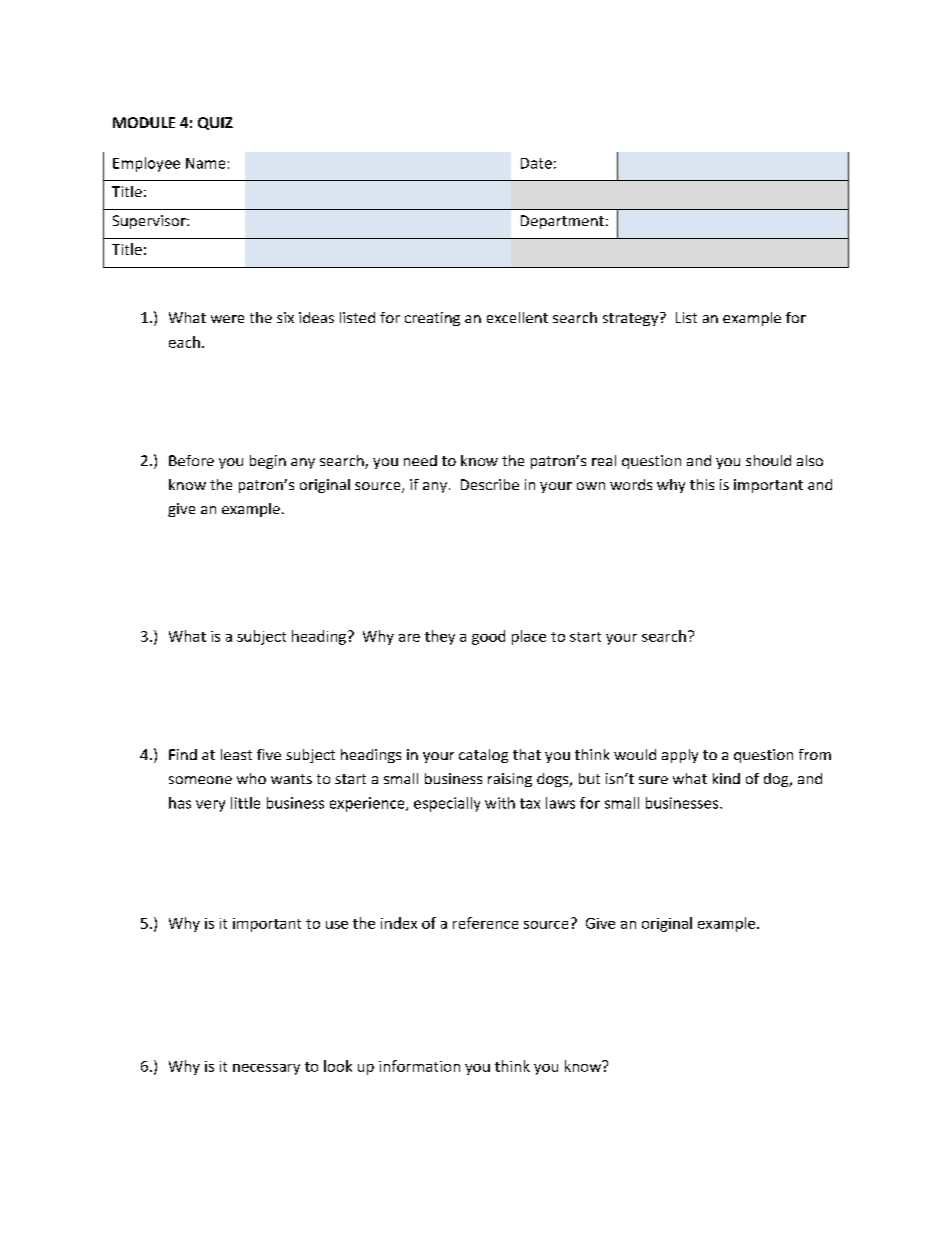  Describe the element at coordinates (266, 1069) in the page. I see `necessary` at that location.
